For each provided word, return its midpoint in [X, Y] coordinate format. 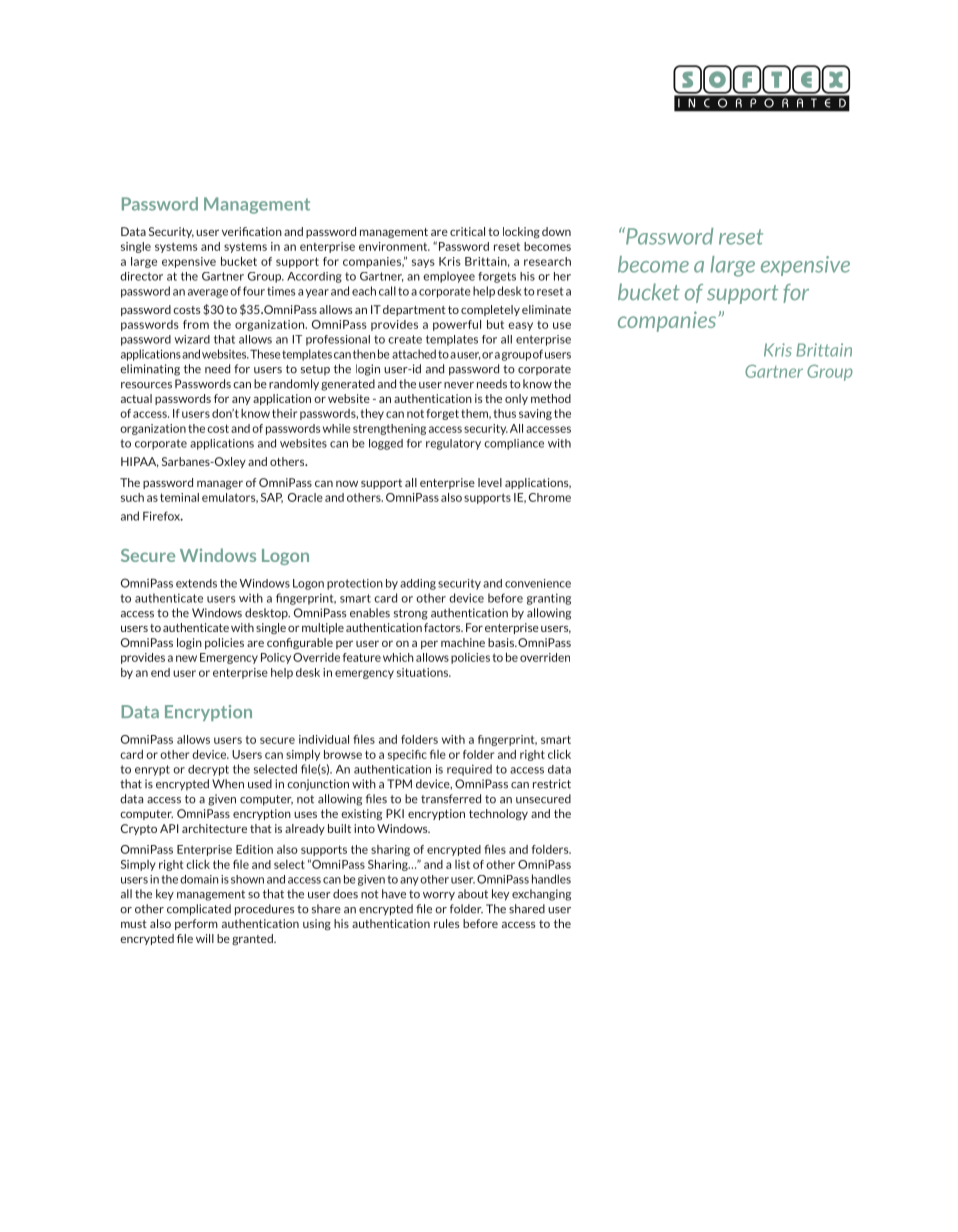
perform [196, 924]
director [141, 276]
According [314, 277]
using [317, 924]
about [473, 894]
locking [521, 232]
